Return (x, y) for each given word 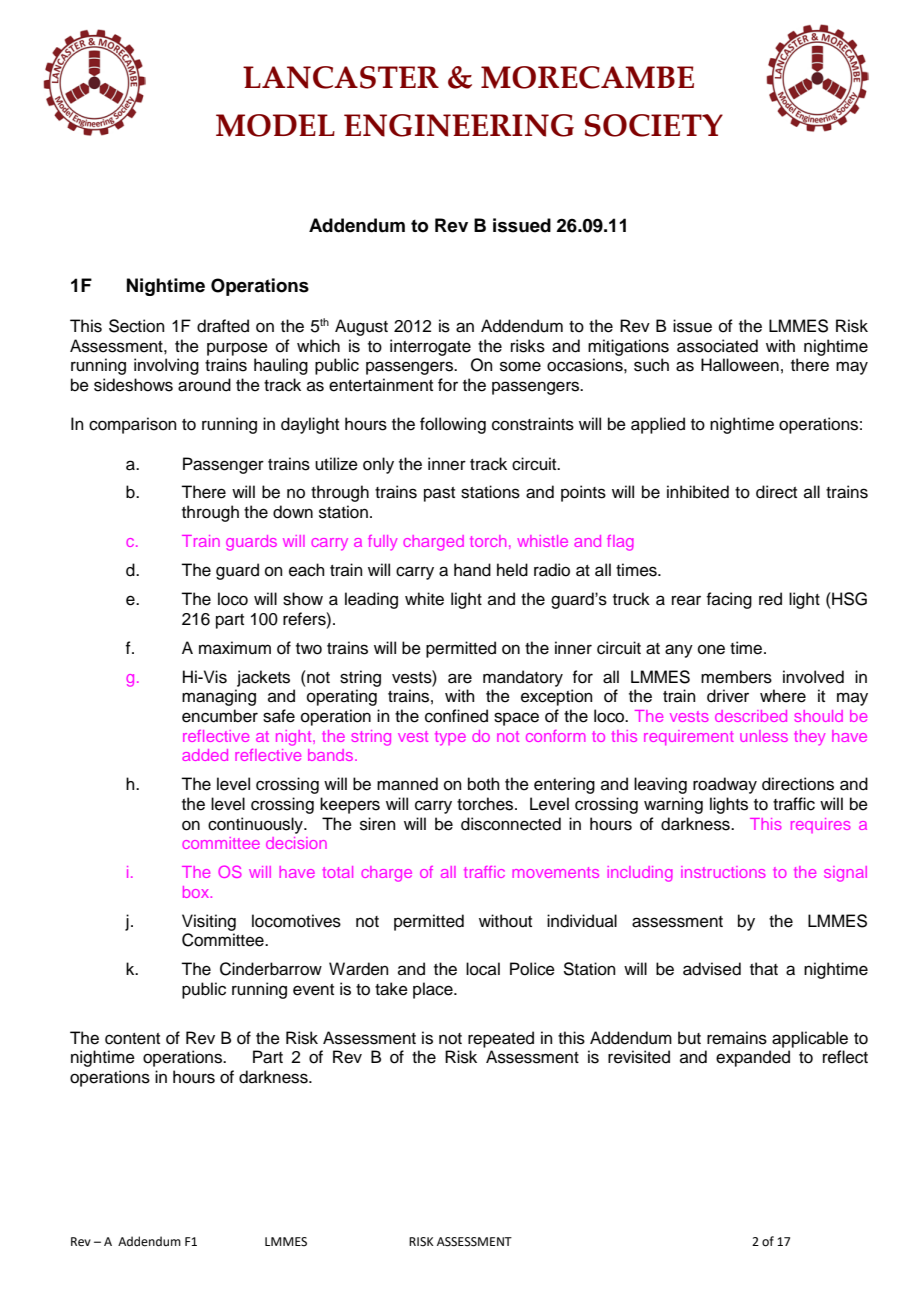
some (520, 366)
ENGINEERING (459, 125)
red (770, 599)
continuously (256, 825)
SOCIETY (654, 125)
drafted (223, 326)
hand (472, 570)
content (132, 1039)
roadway (725, 785)
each (307, 570)
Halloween (740, 365)
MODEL (275, 125)
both (484, 784)
